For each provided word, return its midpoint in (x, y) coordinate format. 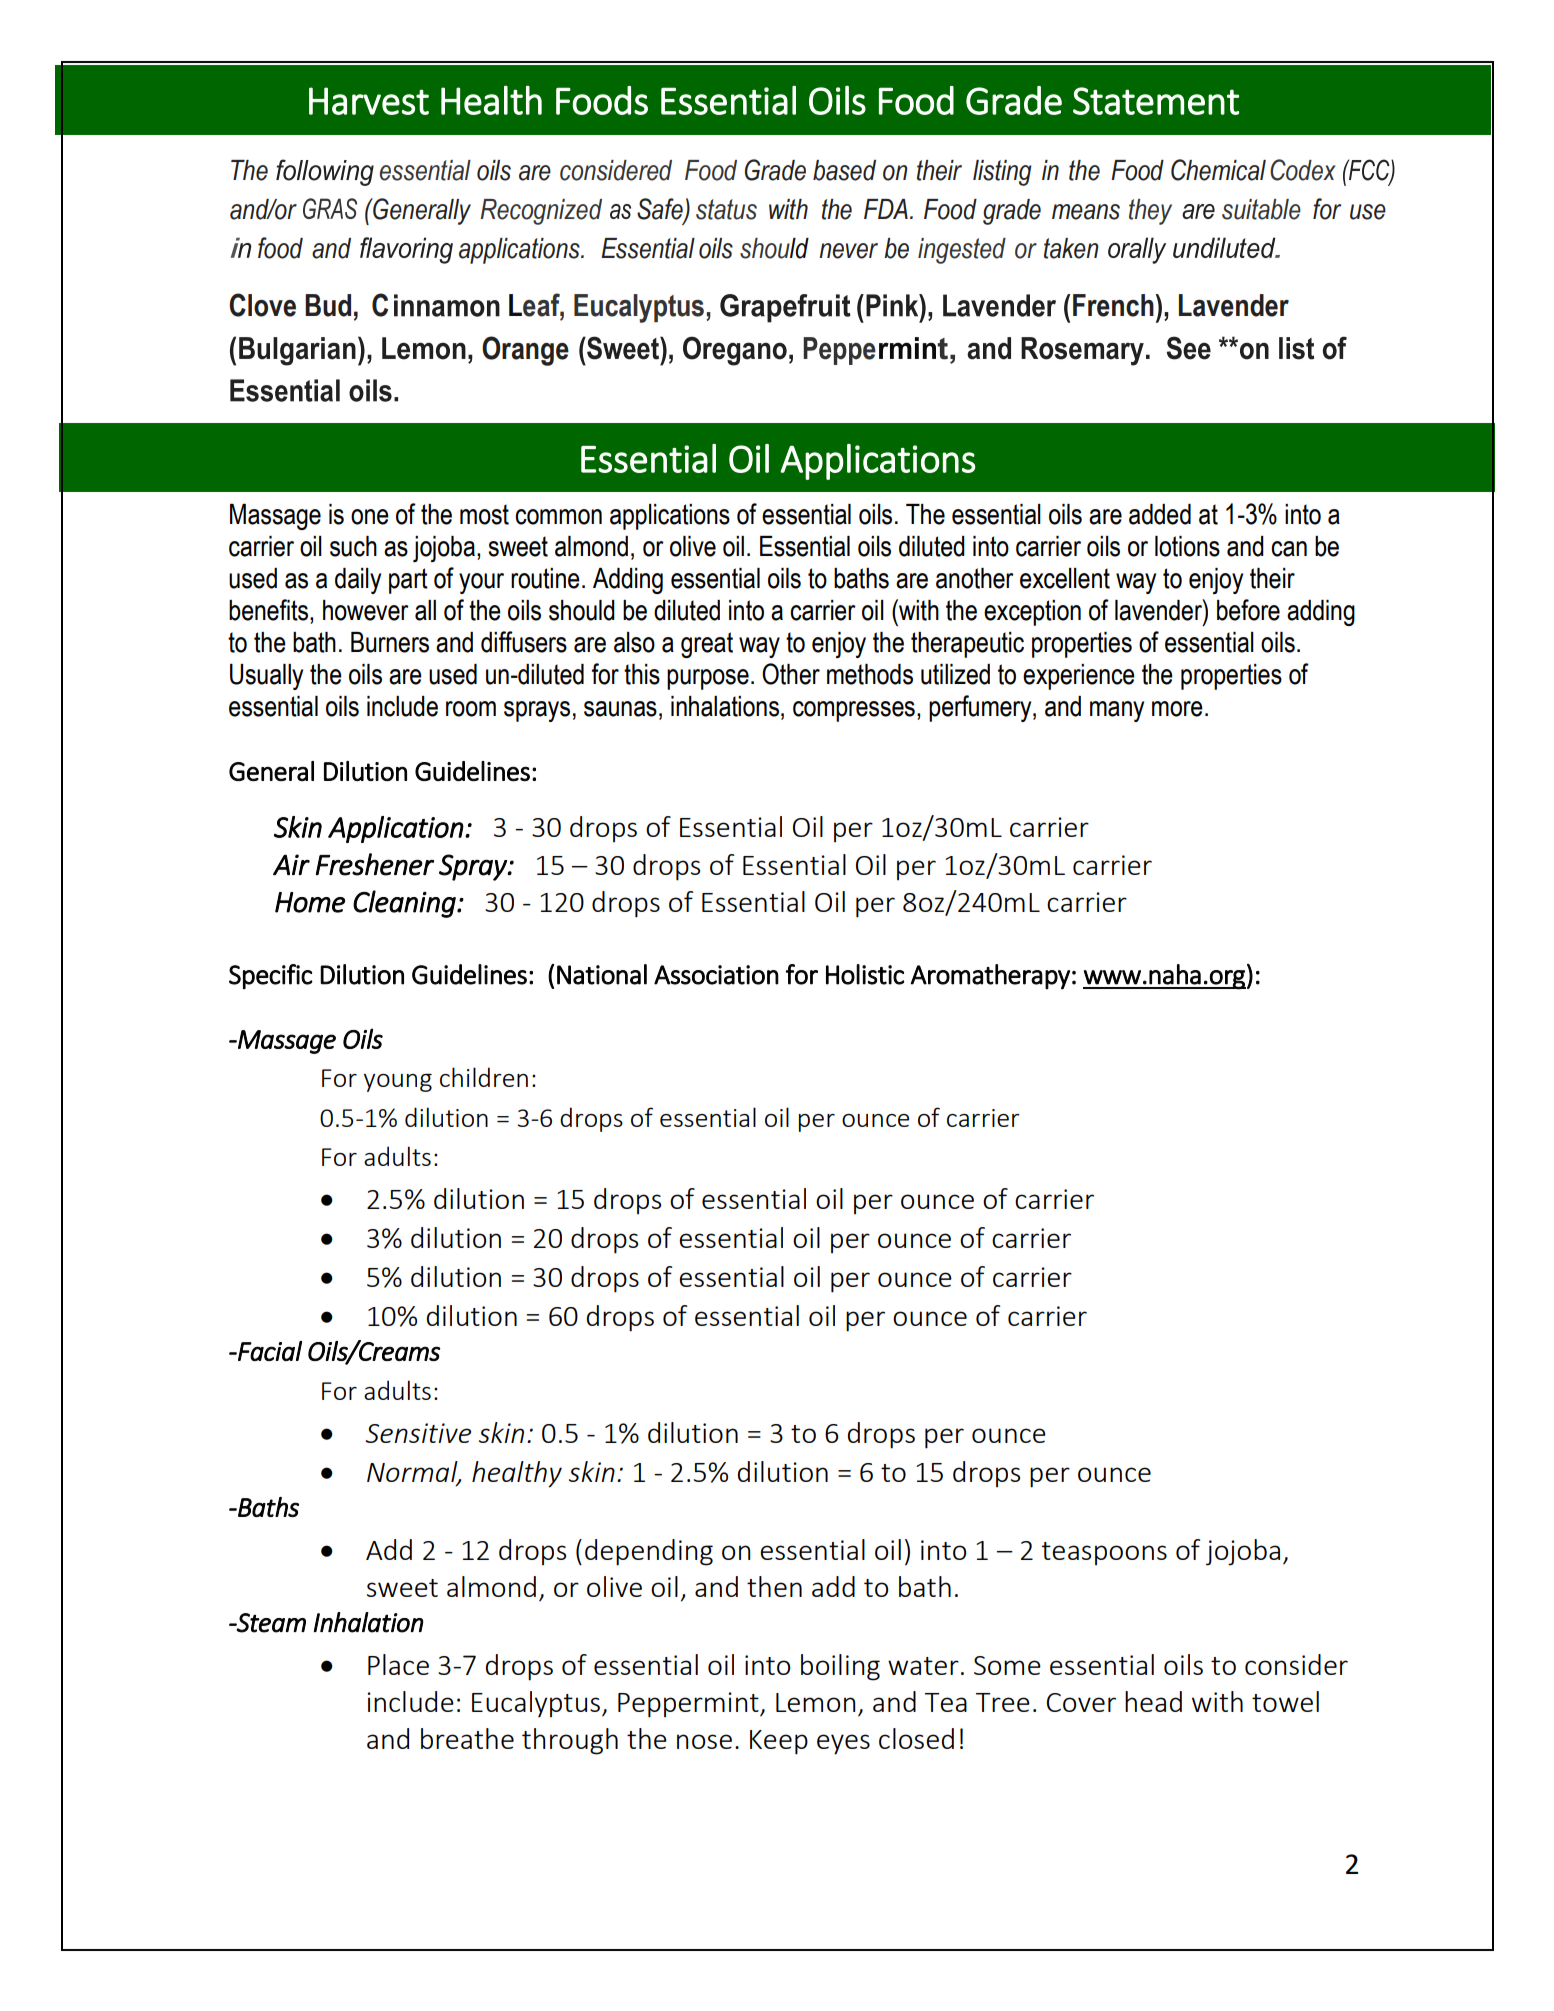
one (370, 517)
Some (1007, 1665)
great (707, 645)
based (844, 170)
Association (716, 975)
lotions (1187, 546)
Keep (779, 1742)
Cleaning (405, 904)
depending (649, 1552)
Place (398, 1664)
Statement (1156, 101)
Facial (269, 1351)
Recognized (541, 212)
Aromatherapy (990, 977)
